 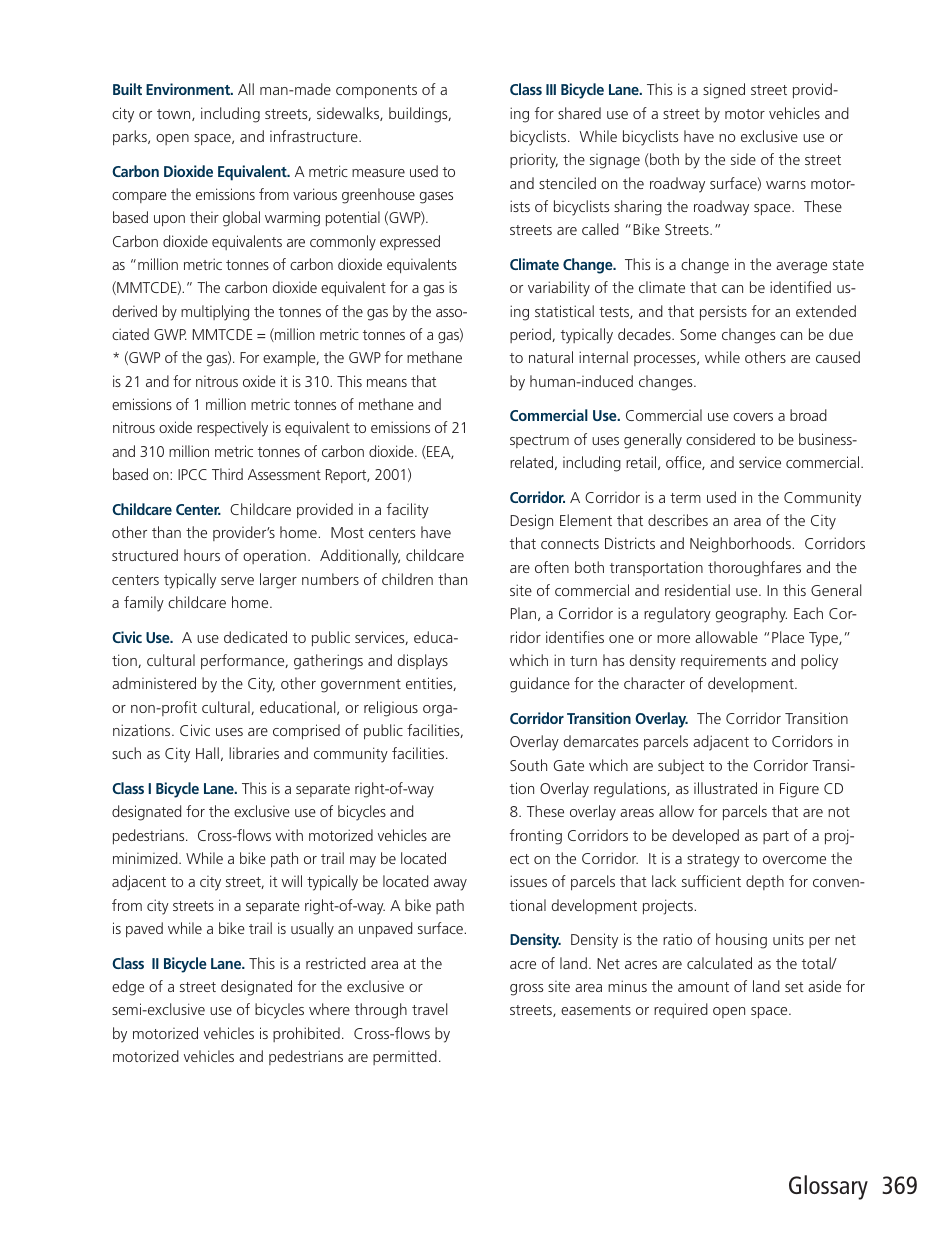 What do you see at coordinates (405, 1057) in the document?
I see `permitted` at bounding box center [405, 1057].
